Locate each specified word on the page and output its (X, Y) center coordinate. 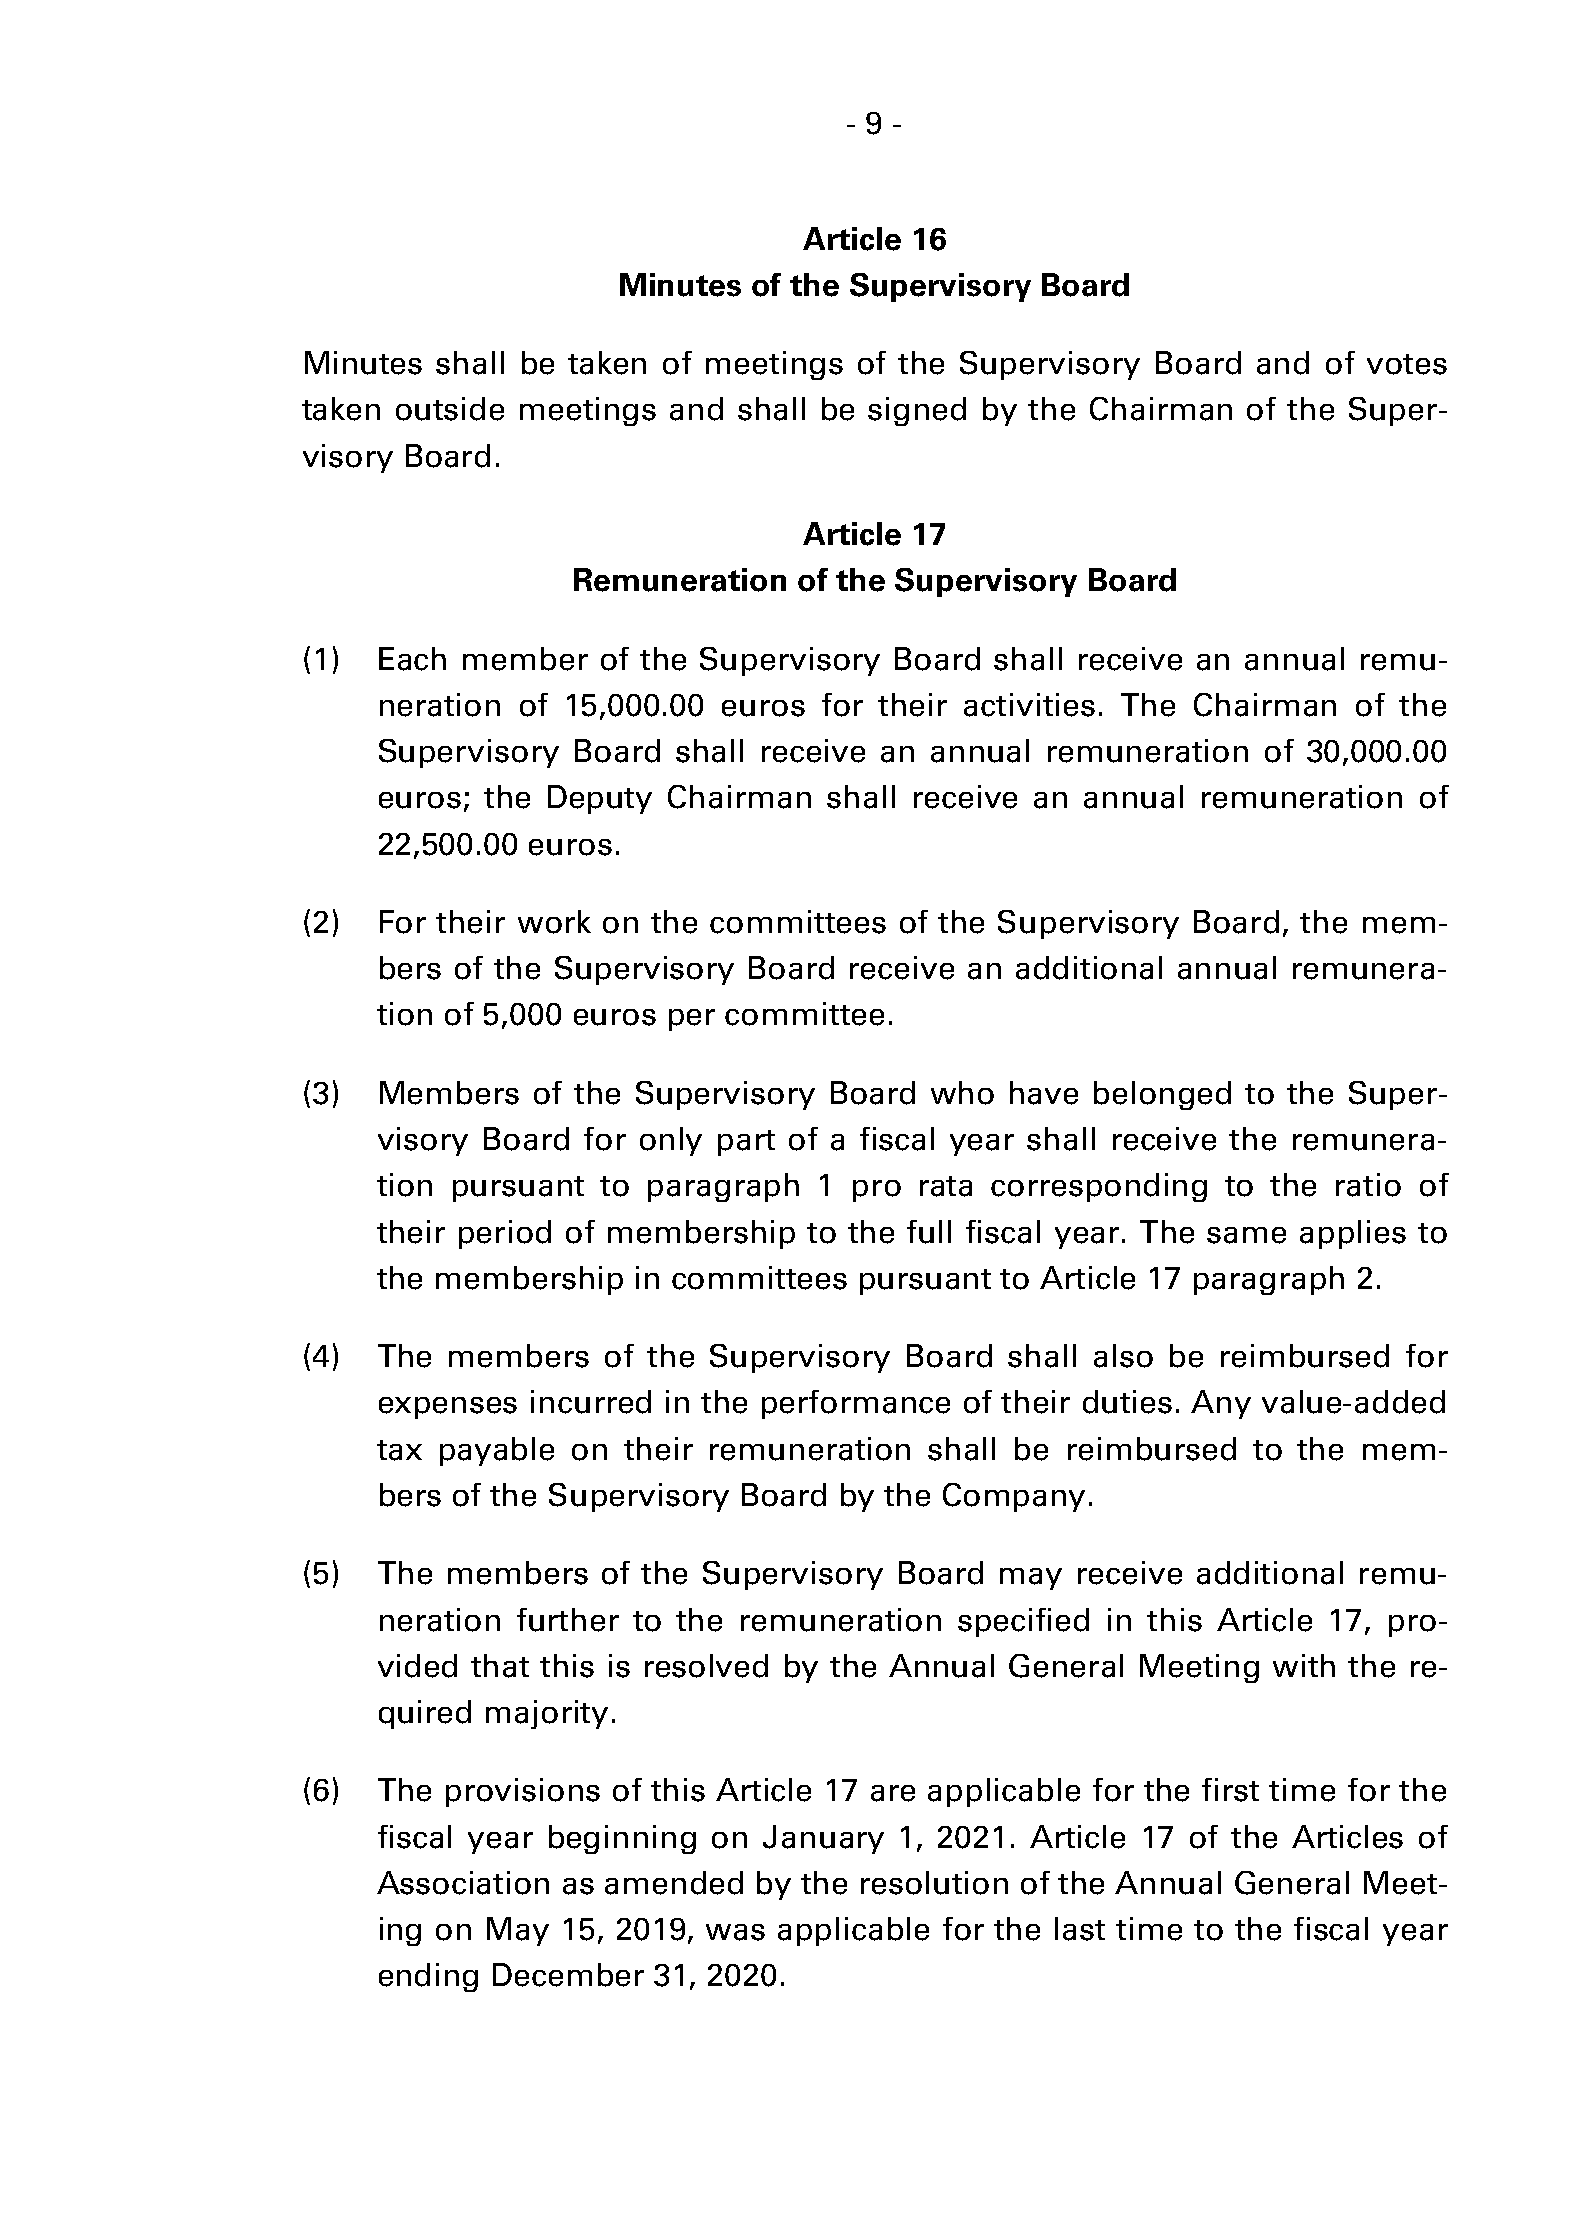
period (505, 1234)
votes (1407, 364)
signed (917, 411)
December (568, 1975)
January (823, 1839)
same (1246, 1235)
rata (946, 1186)
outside (450, 409)
